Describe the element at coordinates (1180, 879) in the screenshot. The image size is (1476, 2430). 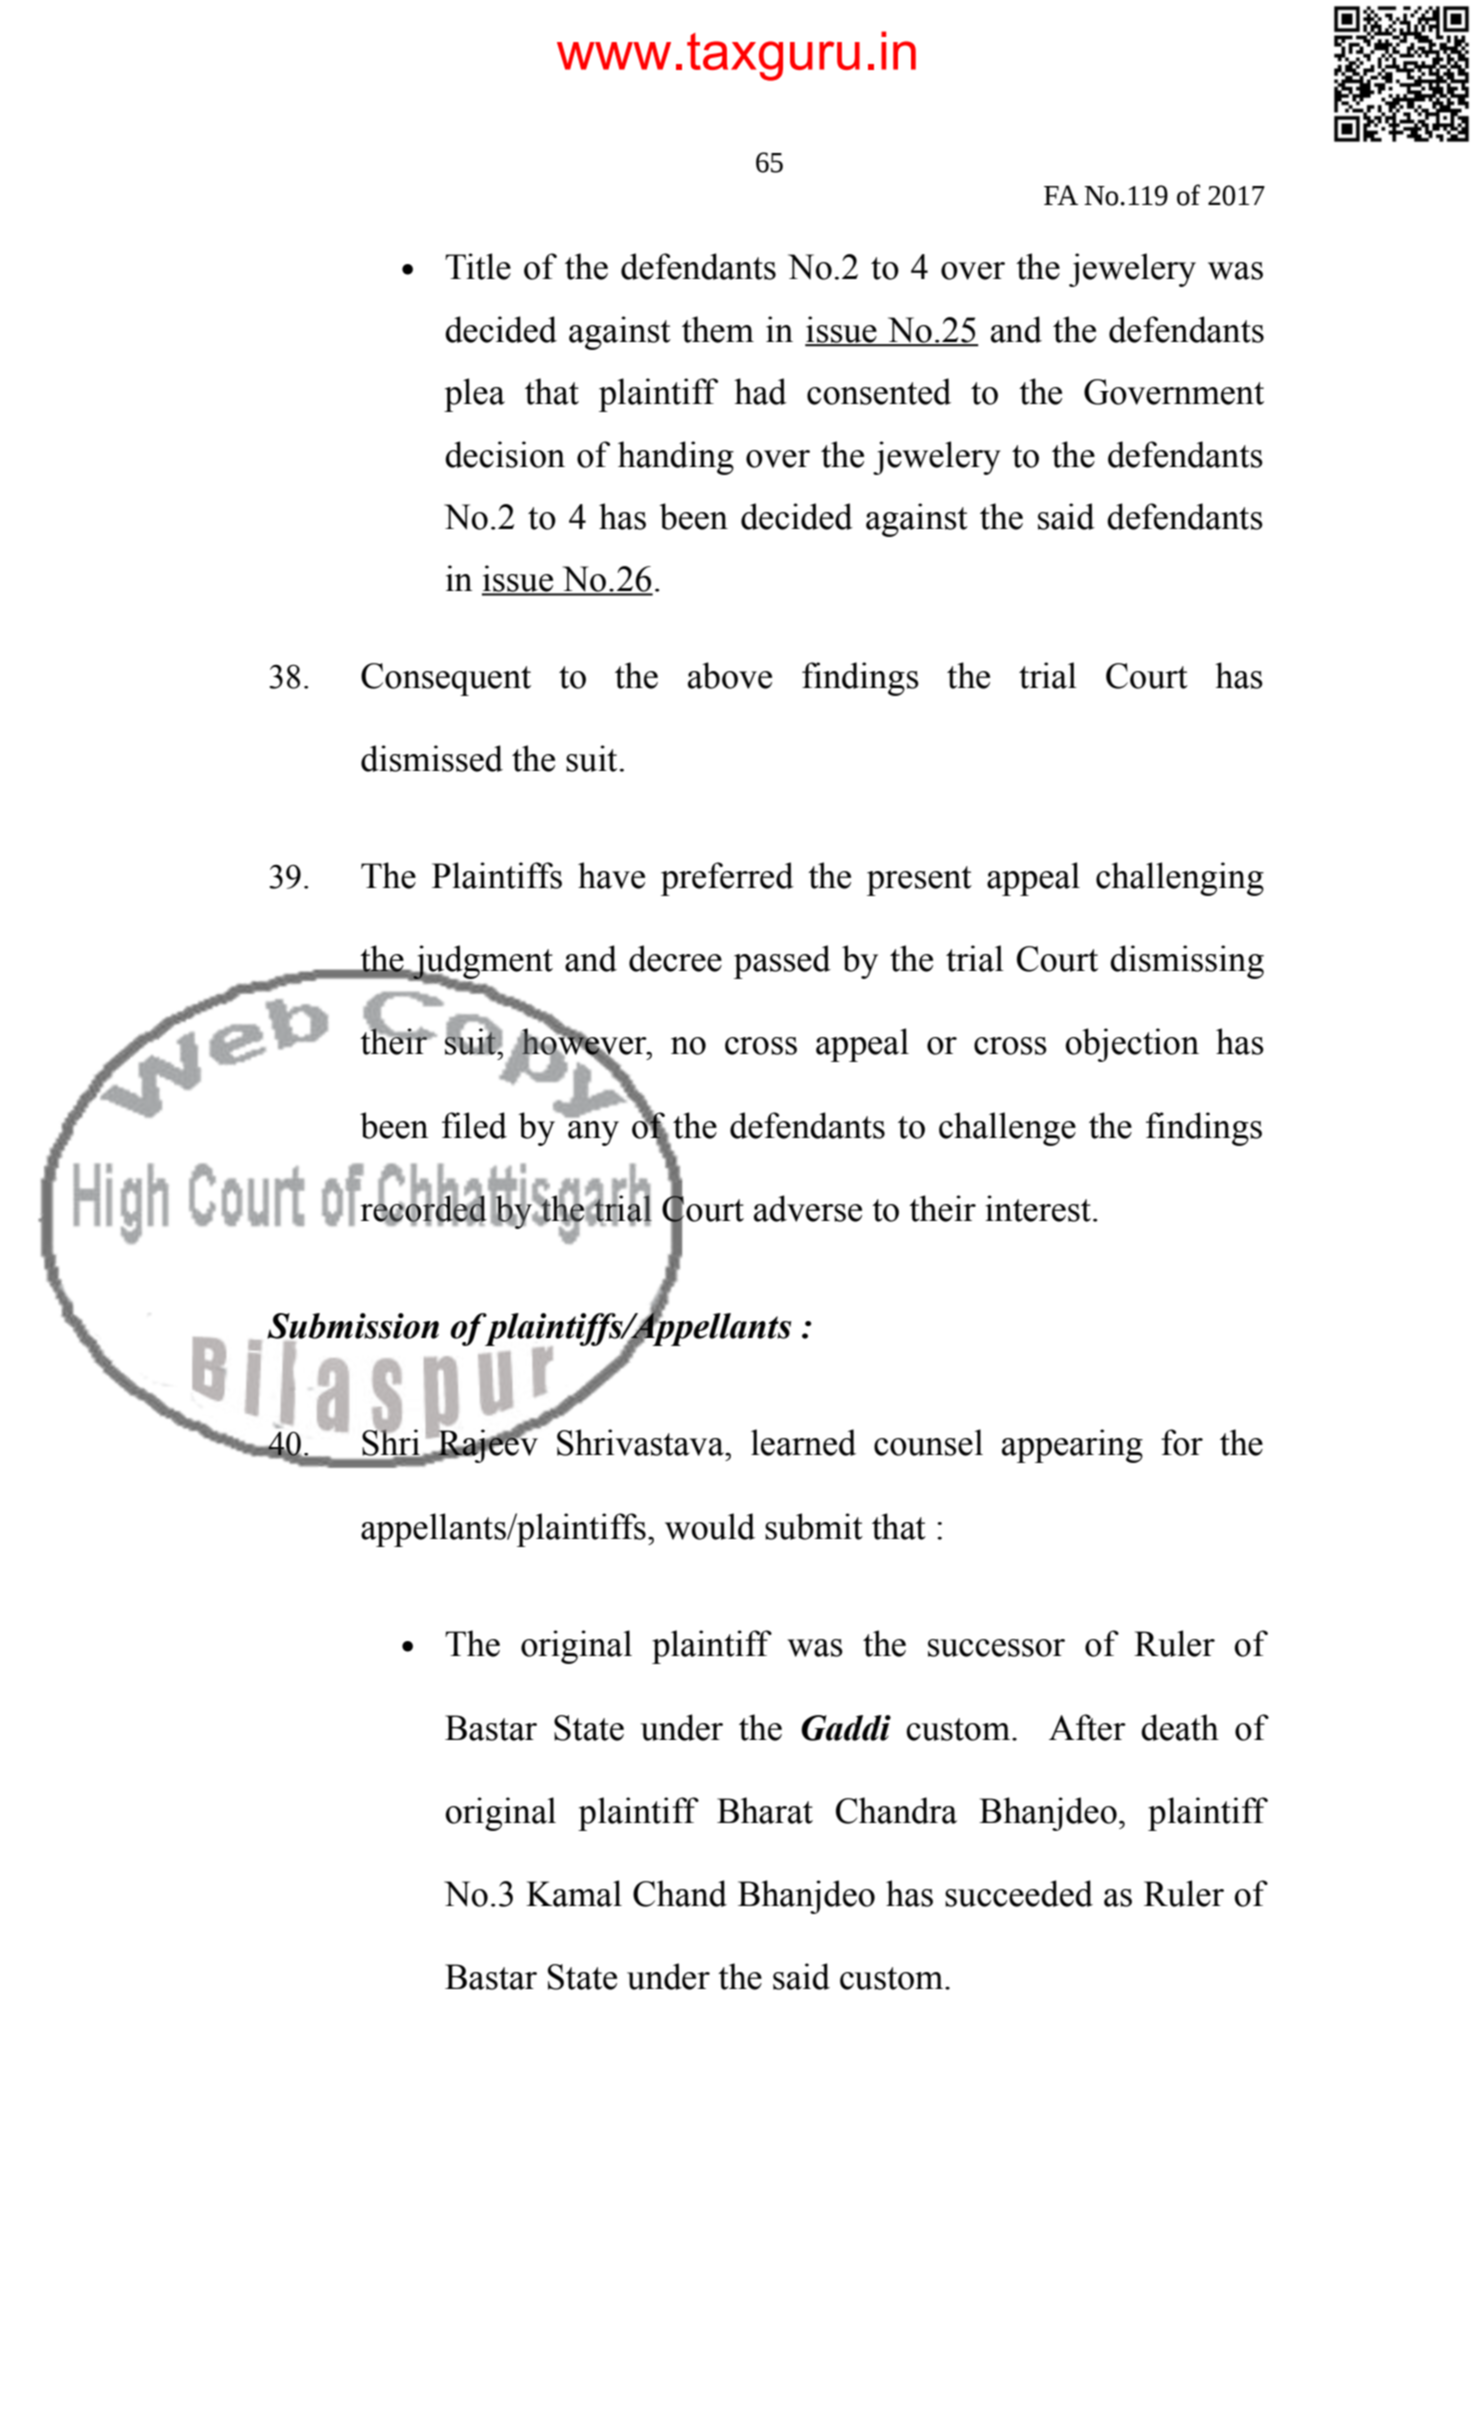
I see `challenging` at that location.
